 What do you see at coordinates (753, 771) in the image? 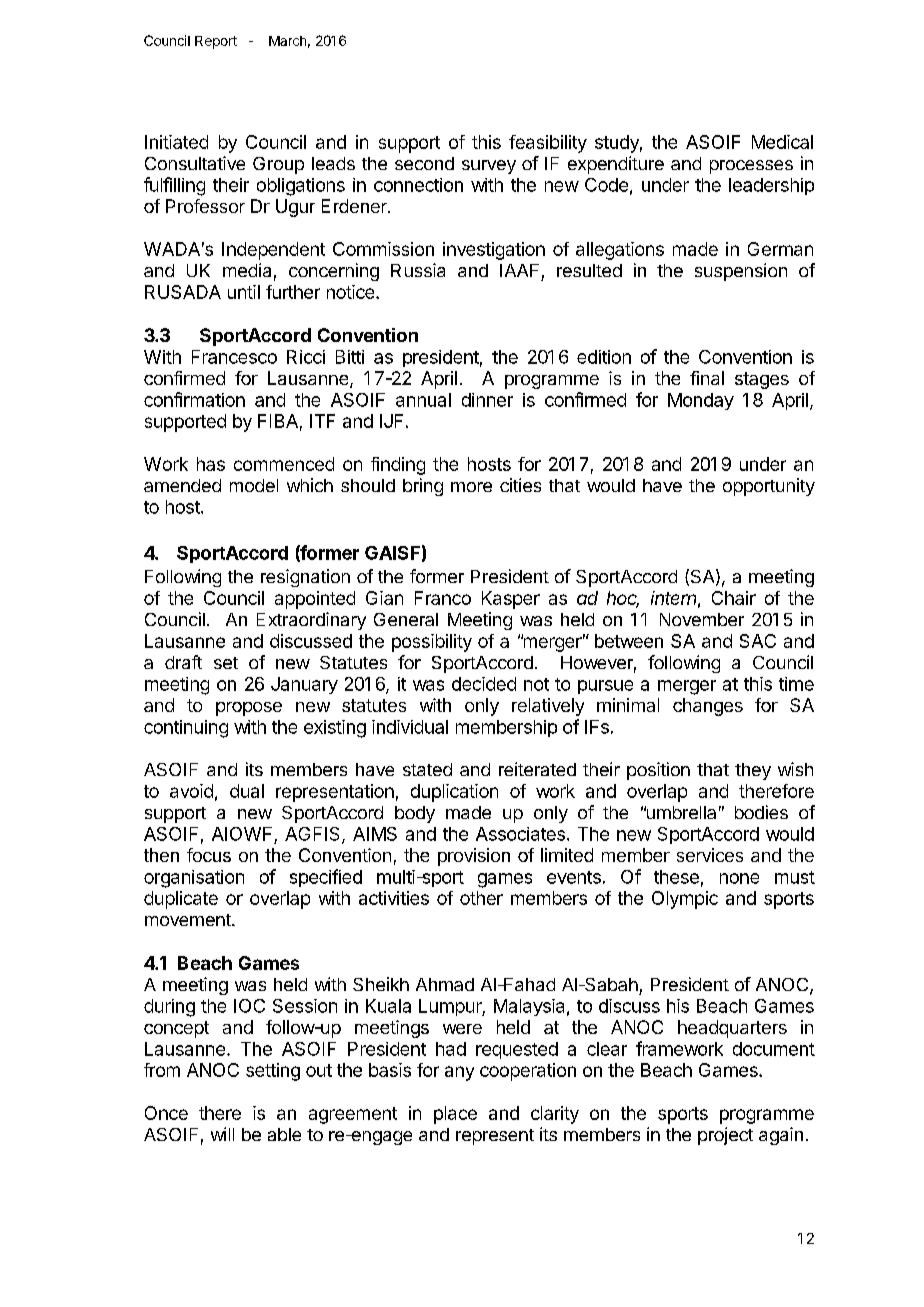
I see `they` at bounding box center [753, 771].
